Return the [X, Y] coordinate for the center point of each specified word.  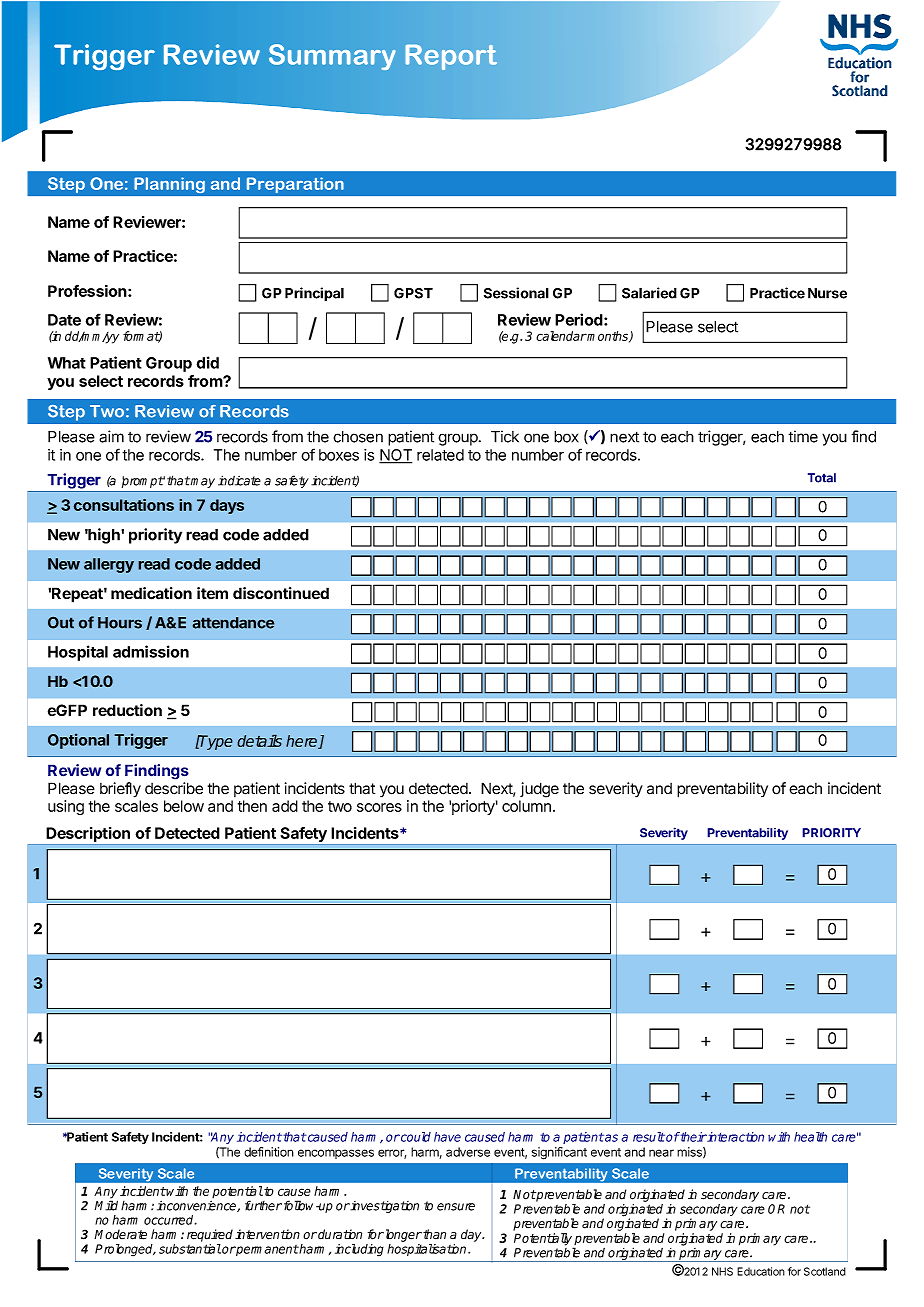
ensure [456, 1207]
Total [822, 478]
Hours [120, 623]
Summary [332, 57]
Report [451, 57]
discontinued [281, 593]
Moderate [120, 1234]
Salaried [649, 293]
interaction [735, 1137]
